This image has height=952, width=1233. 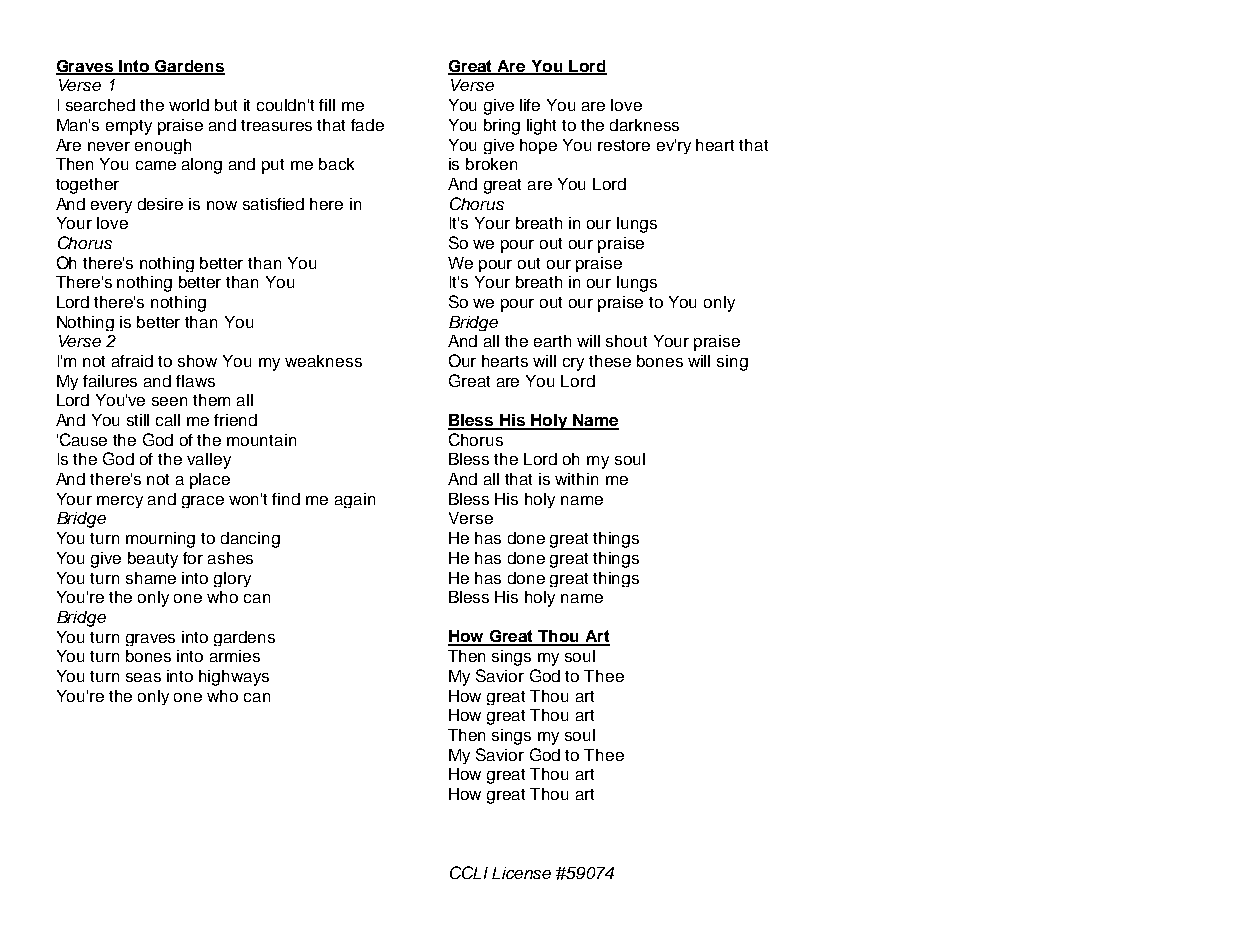 What do you see at coordinates (129, 127) in the image?
I see `empty` at bounding box center [129, 127].
